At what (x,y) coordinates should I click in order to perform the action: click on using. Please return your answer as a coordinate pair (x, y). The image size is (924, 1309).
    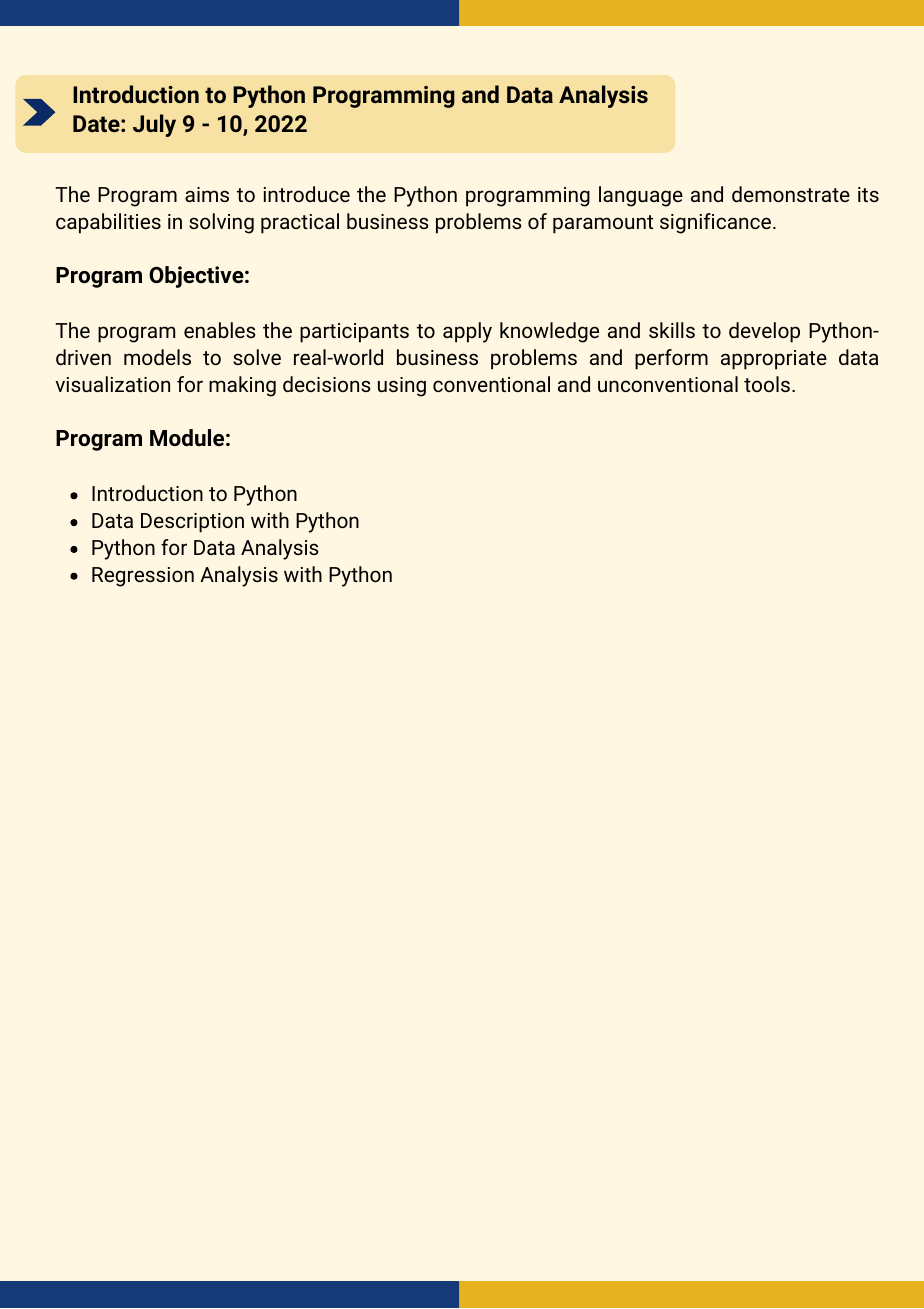
    Looking at the image, I should click on (402, 387).
